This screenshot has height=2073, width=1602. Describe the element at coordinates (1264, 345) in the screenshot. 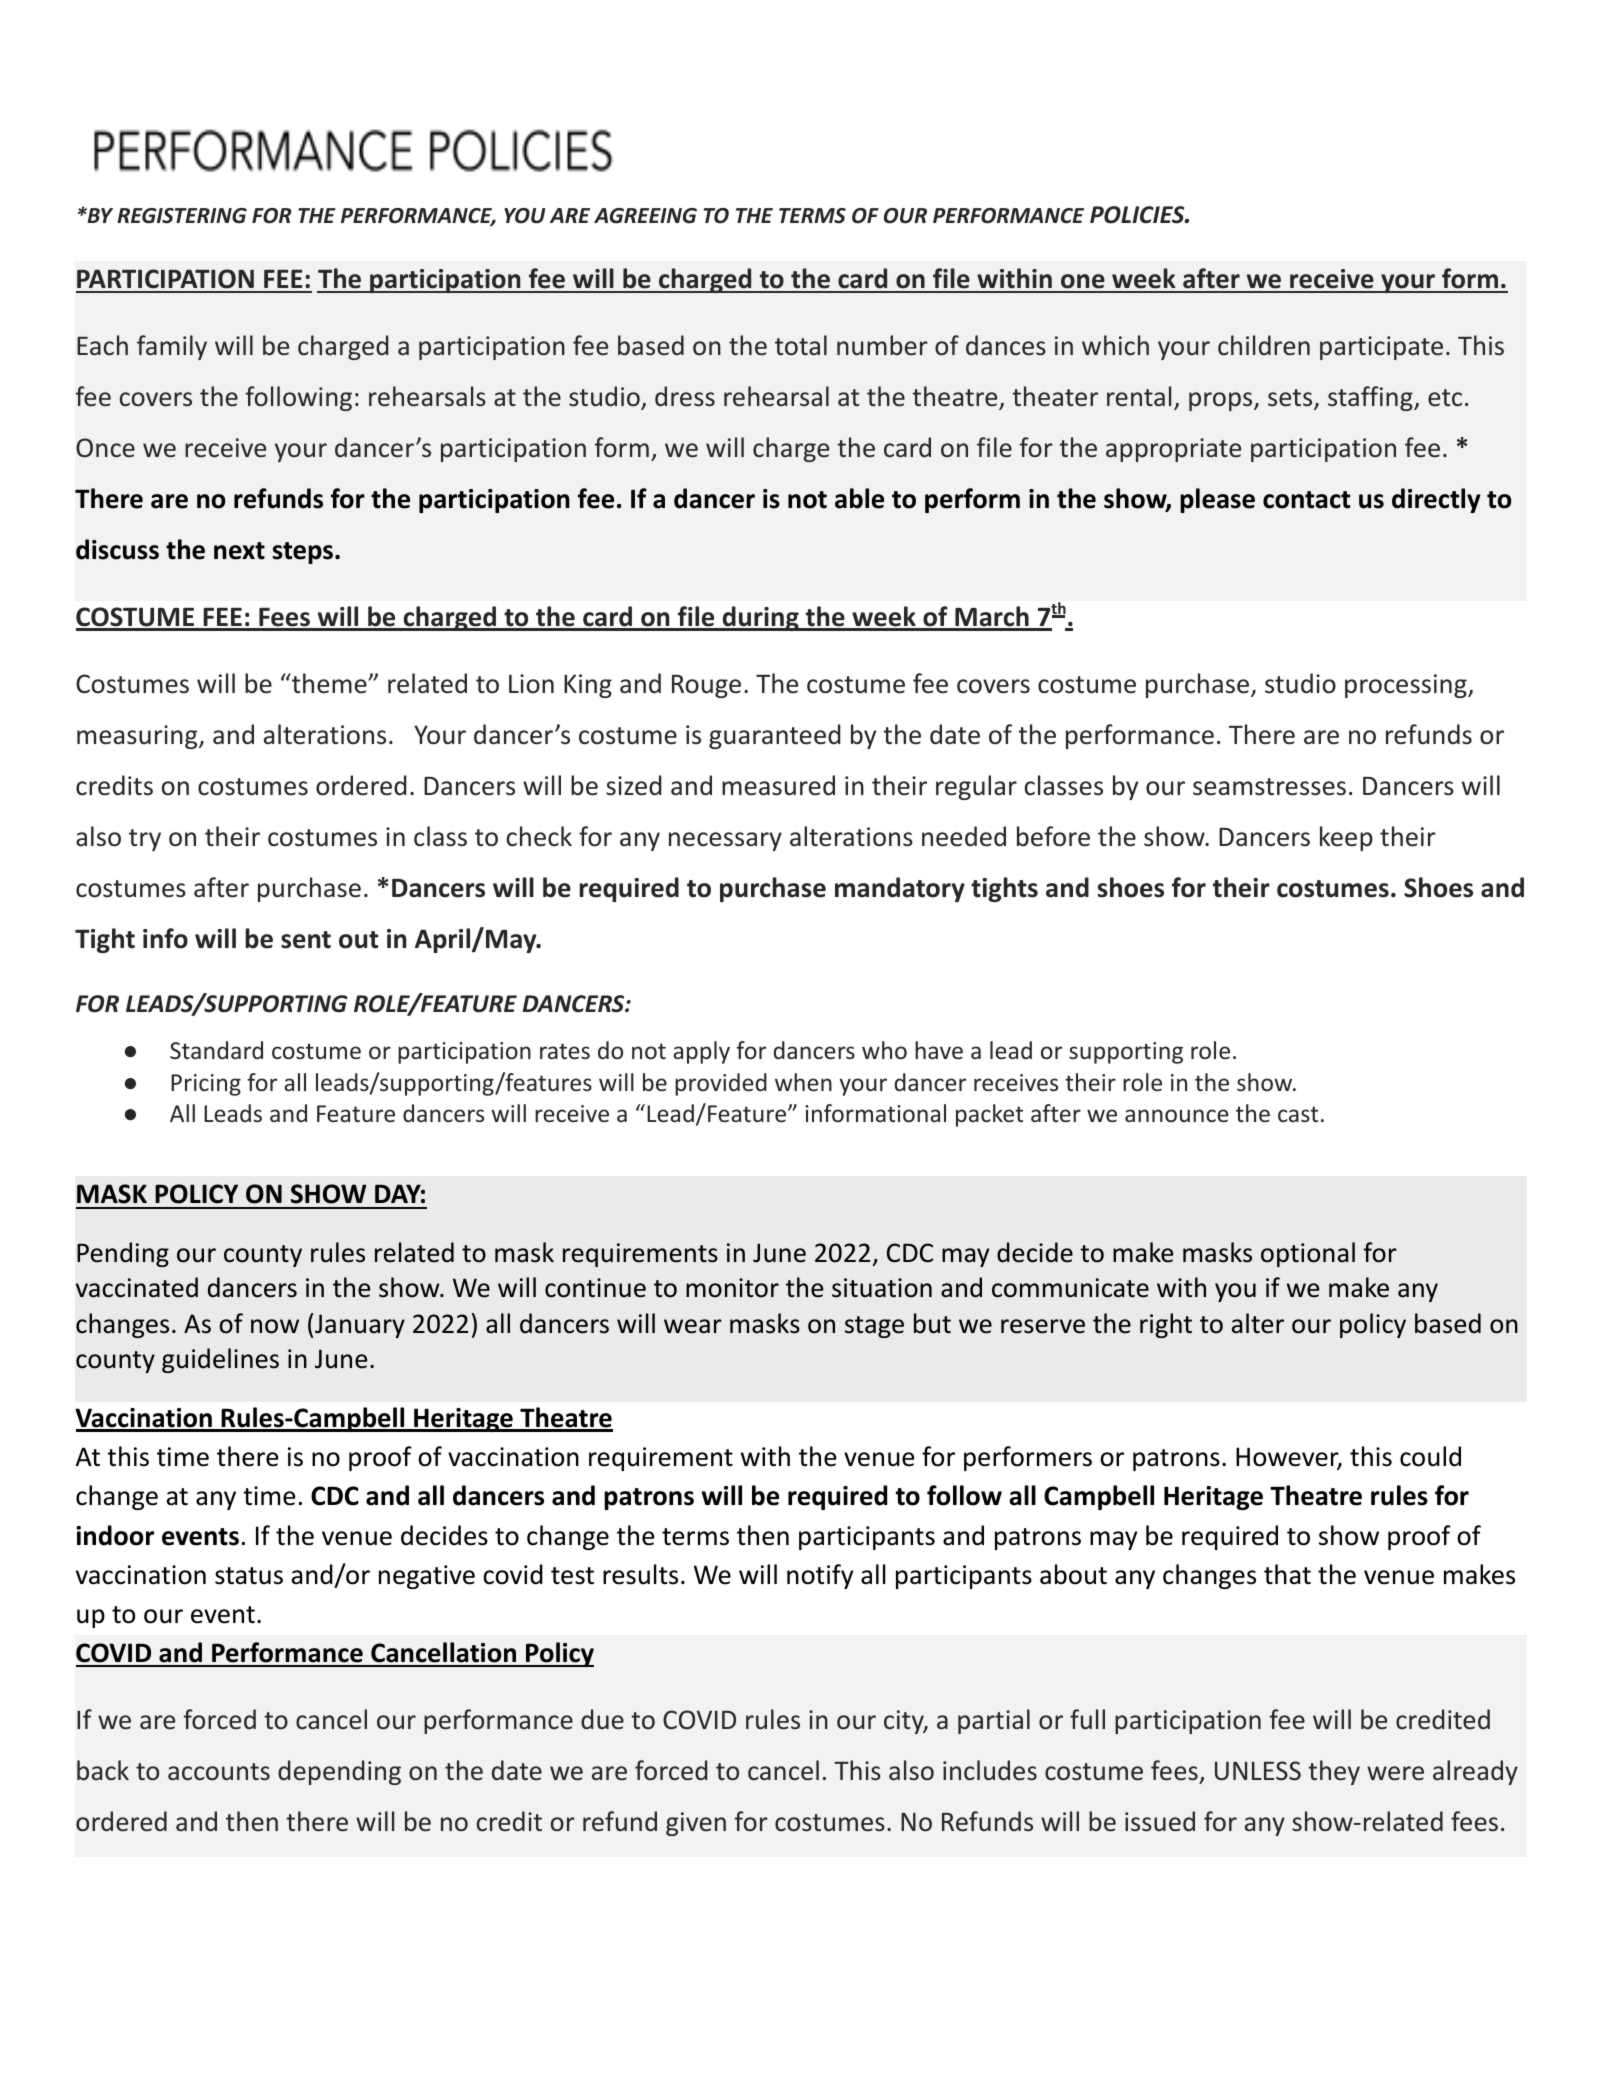

I see `children` at that location.
